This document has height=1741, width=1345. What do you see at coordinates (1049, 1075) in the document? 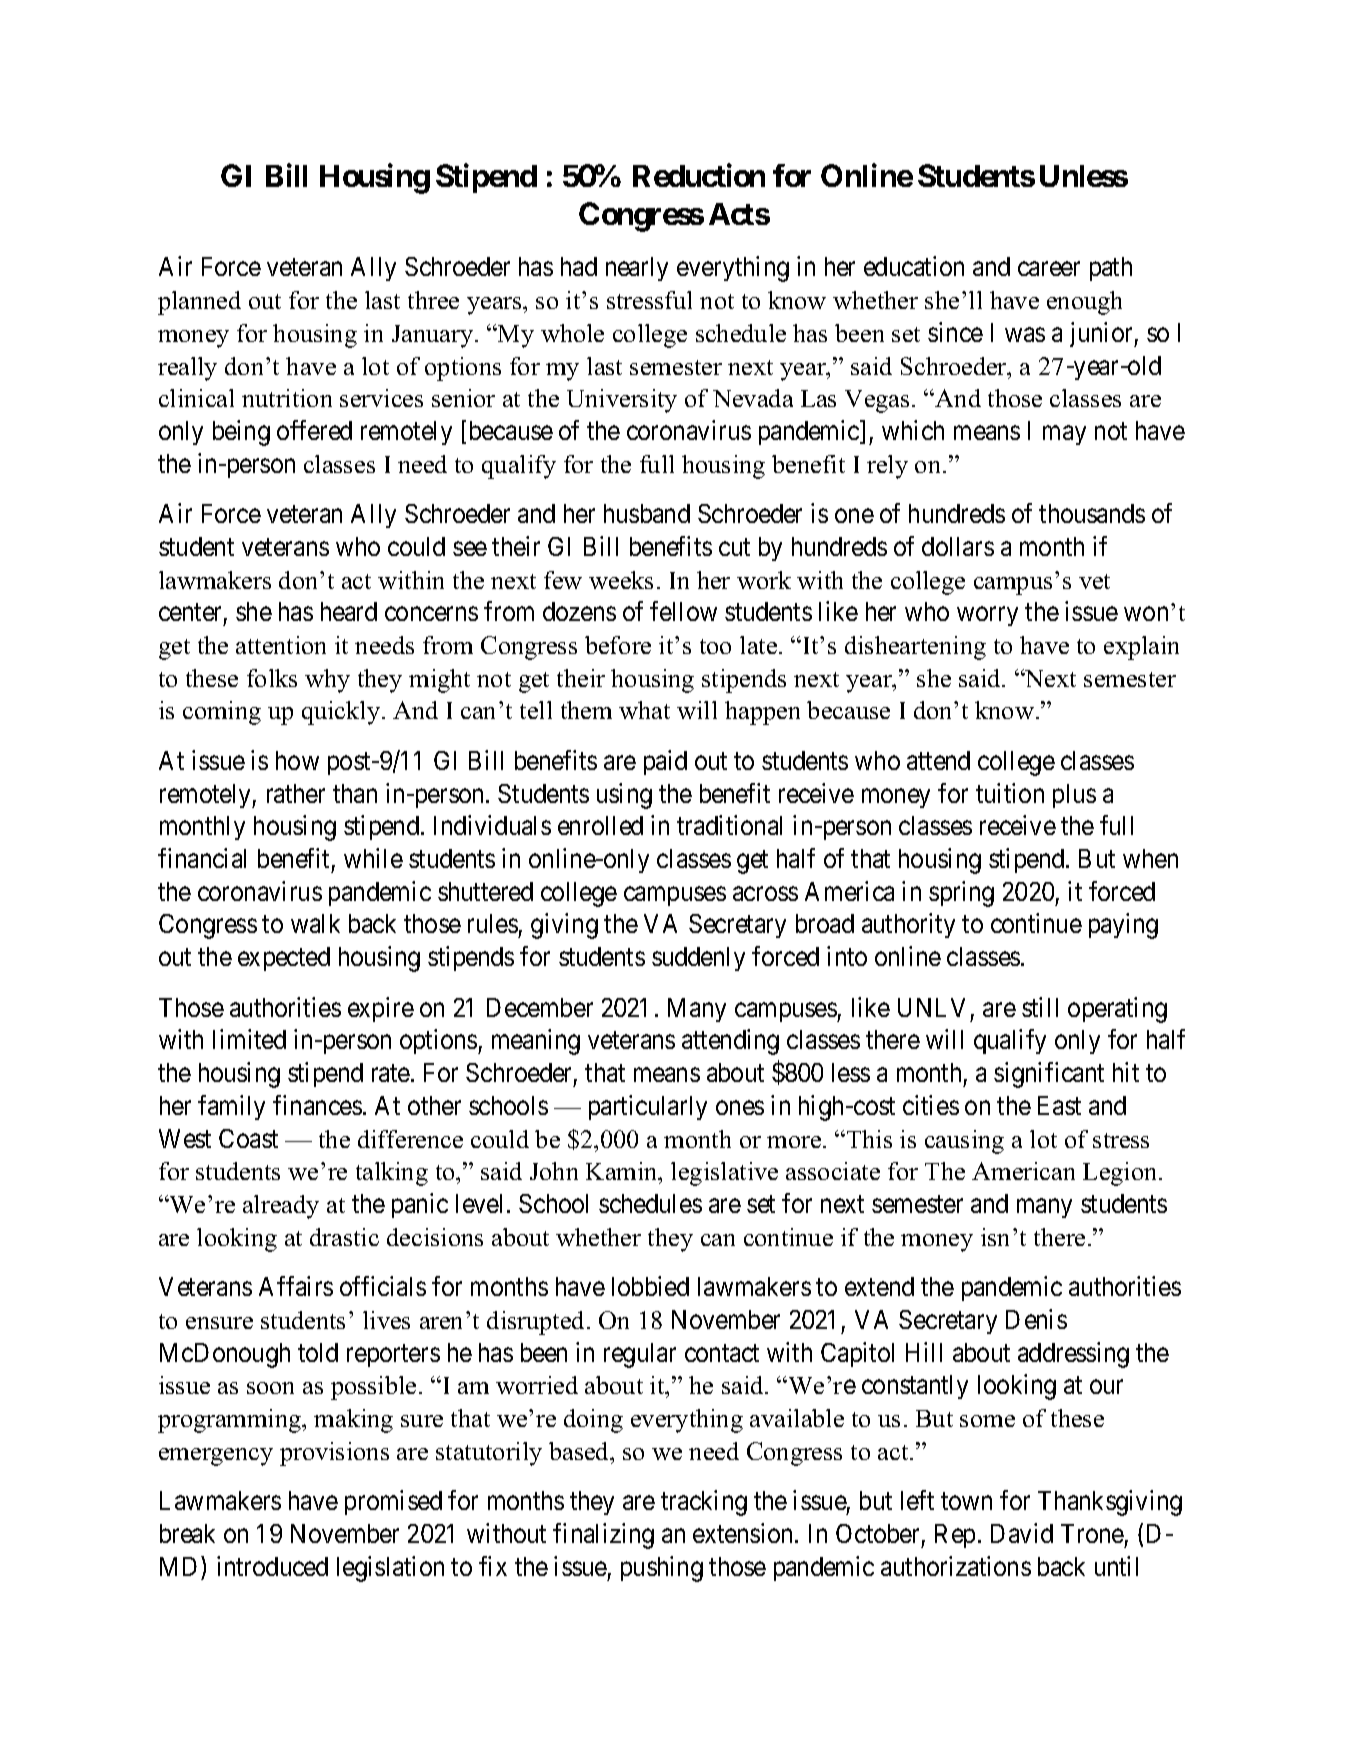
I see `significant` at bounding box center [1049, 1075].
